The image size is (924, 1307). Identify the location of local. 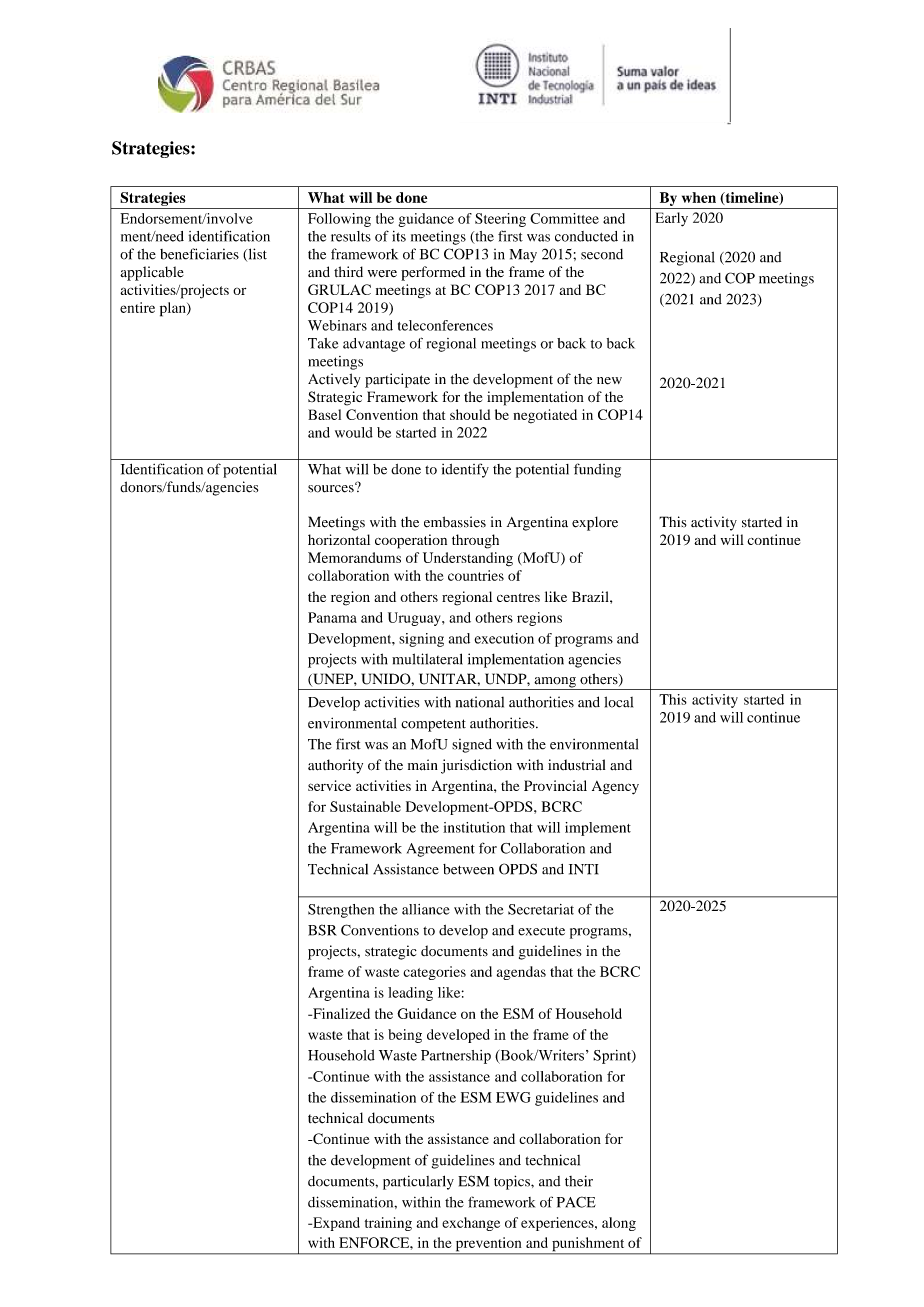
(618, 702).
